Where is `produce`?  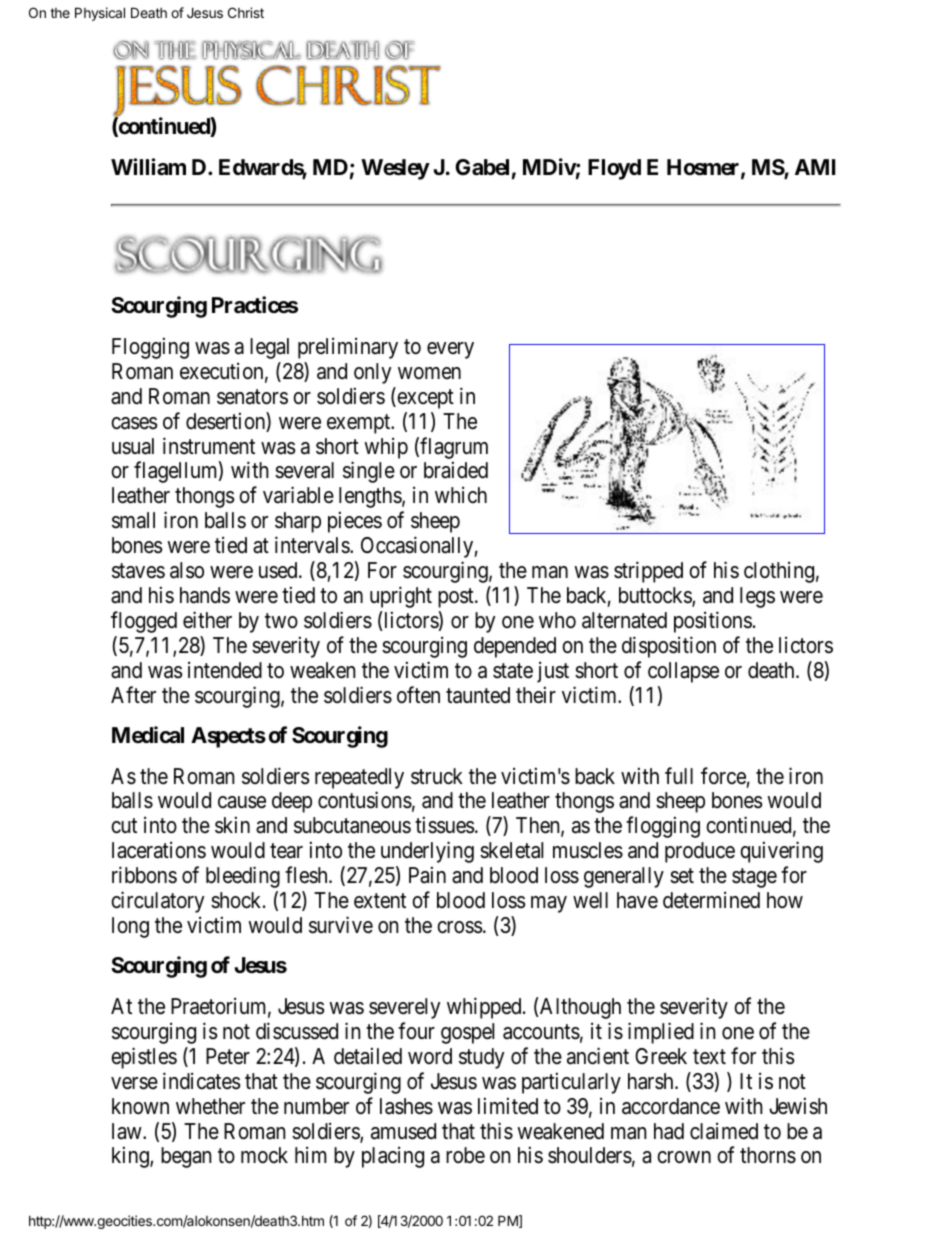
produce is located at coordinates (700, 852).
